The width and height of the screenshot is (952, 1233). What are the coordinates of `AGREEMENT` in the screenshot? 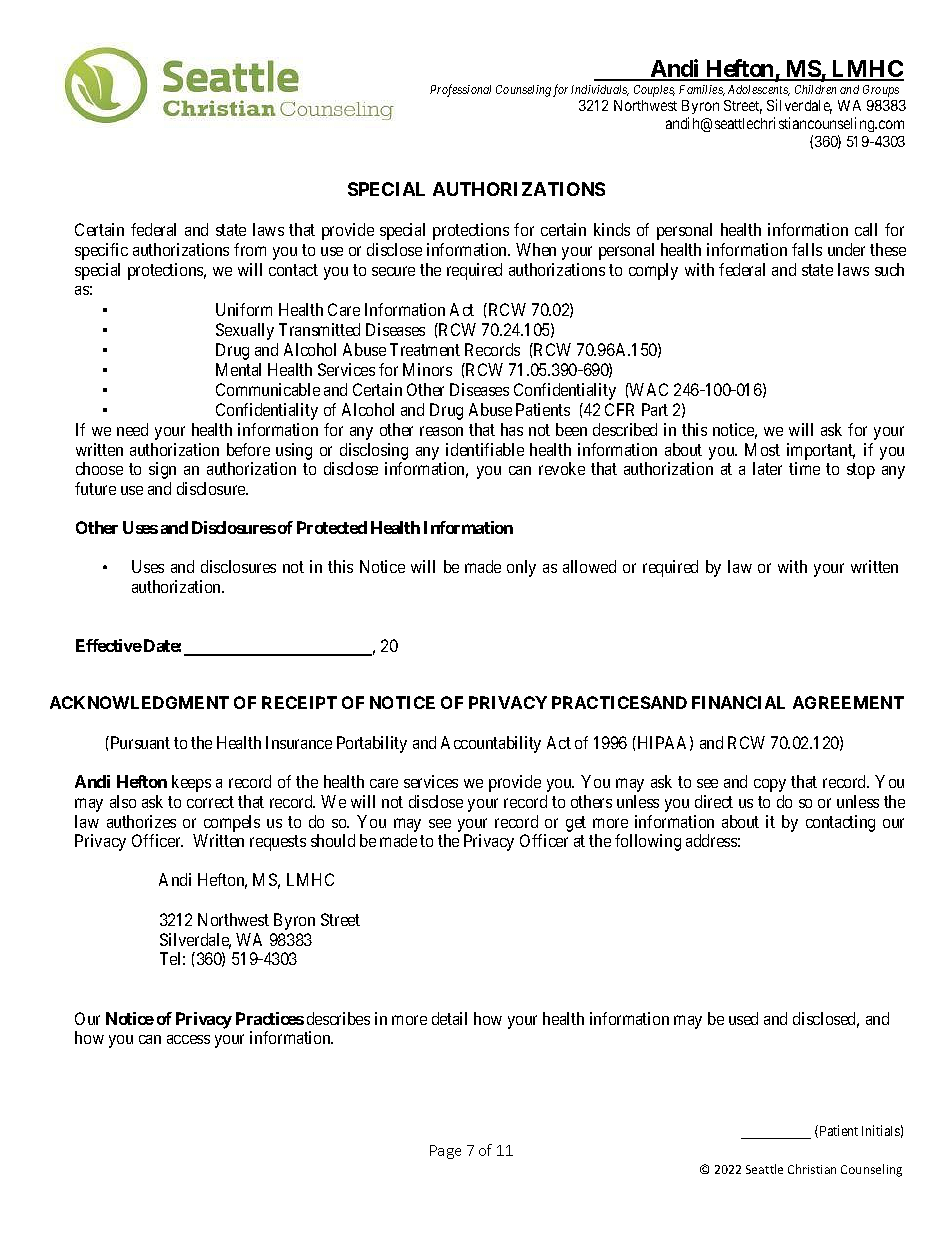 It's located at (848, 702).
